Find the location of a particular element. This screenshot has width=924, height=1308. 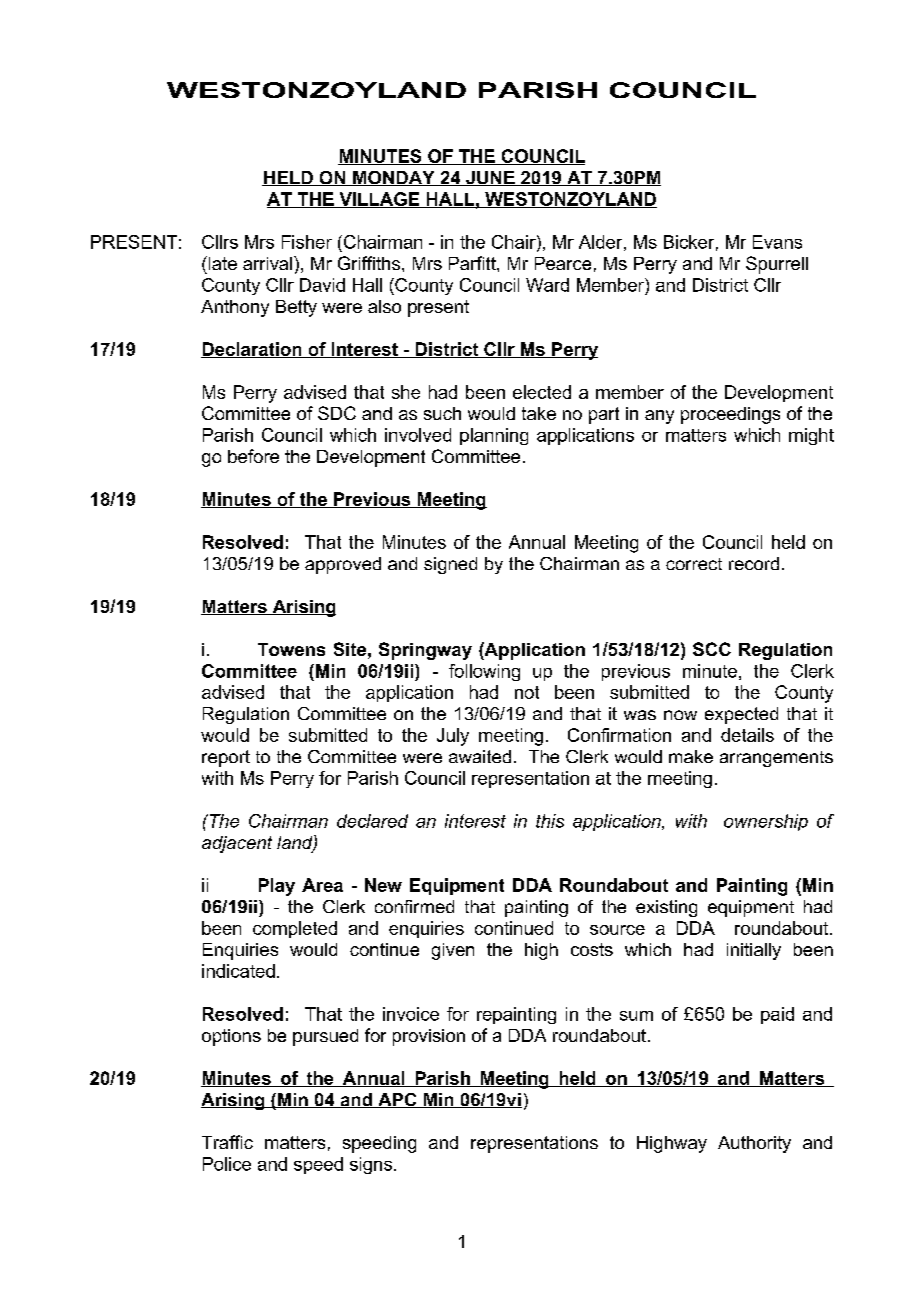

Fisher is located at coordinates (307, 242).
